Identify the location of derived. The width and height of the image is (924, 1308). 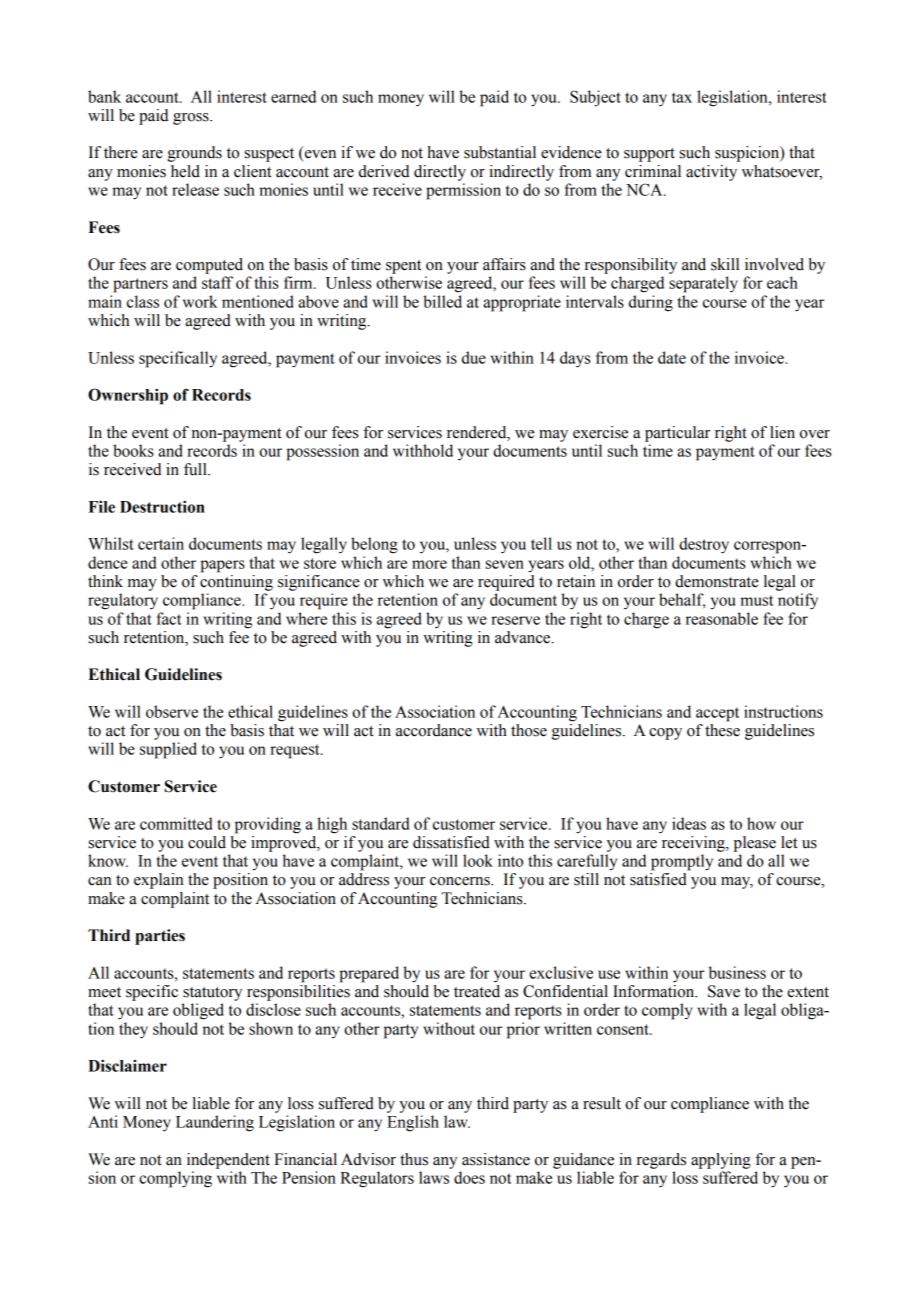
(384, 171).
